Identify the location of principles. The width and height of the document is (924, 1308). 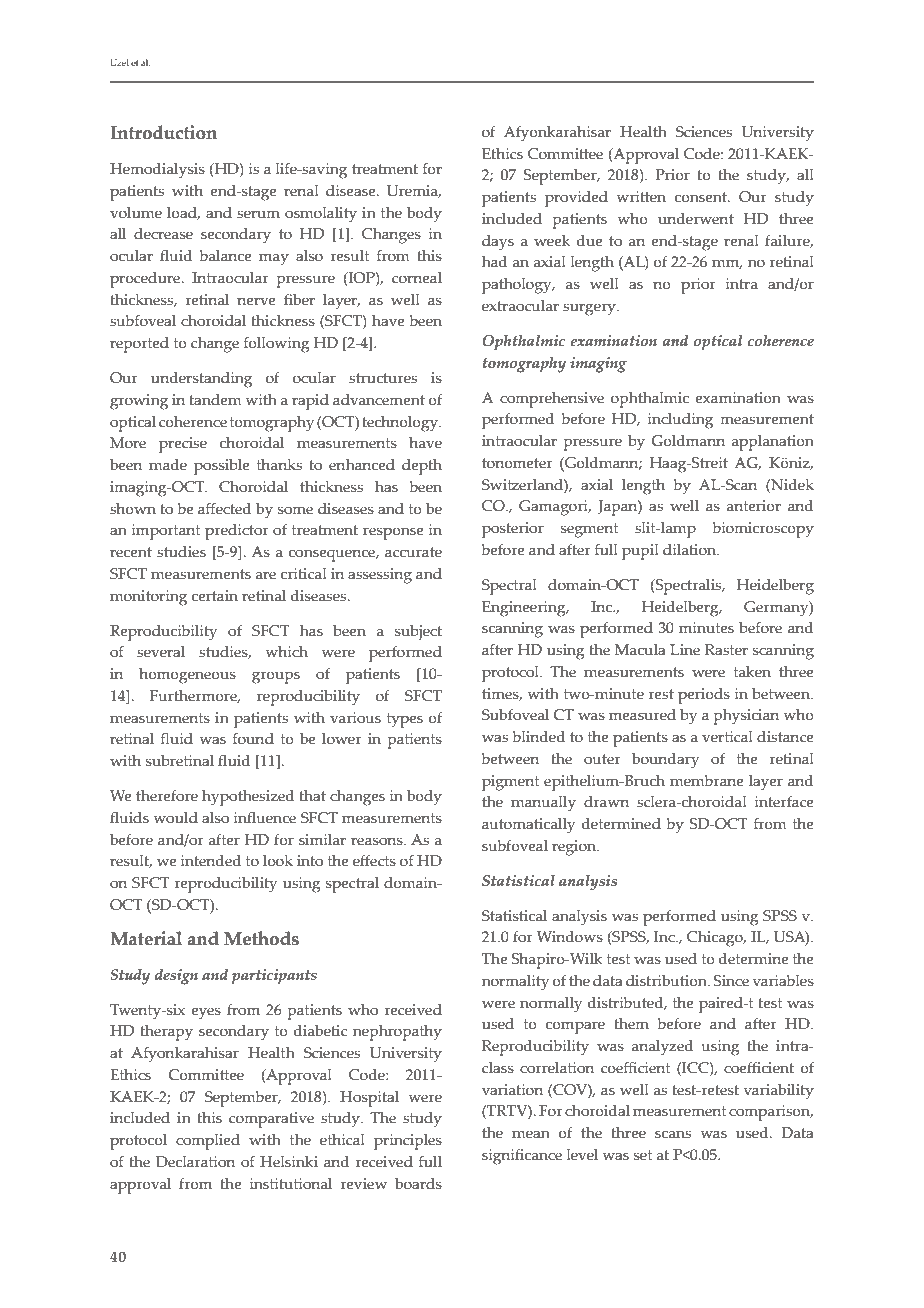
(408, 1142).
